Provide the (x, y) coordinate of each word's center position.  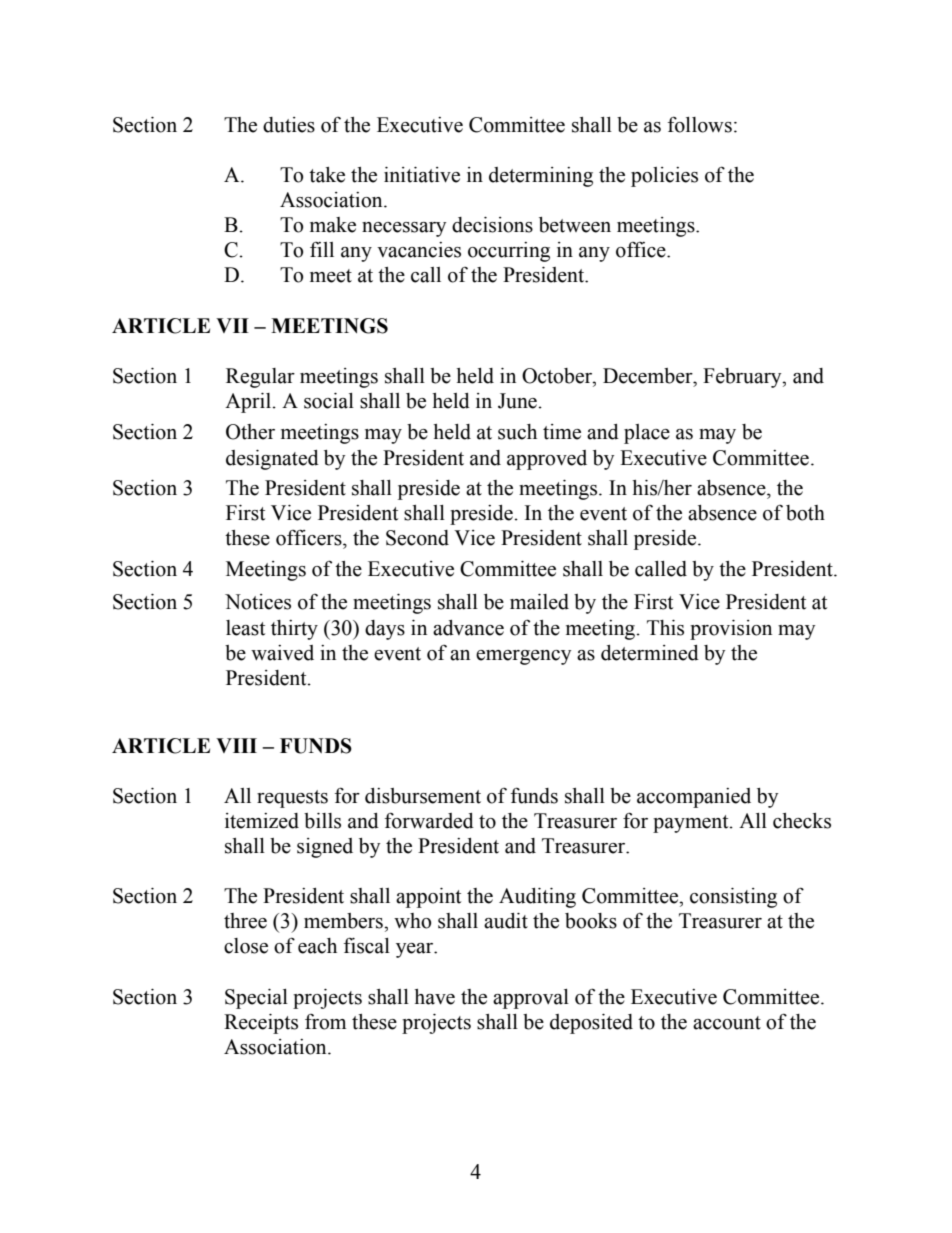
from (325, 1022)
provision (731, 630)
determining (541, 177)
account (727, 1023)
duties (289, 125)
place (647, 434)
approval (531, 999)
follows (700, 124)
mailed (539, 602)
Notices (258, 602)
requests (292, 799)
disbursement (423, 796)
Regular (260, 378)
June (518, 401)
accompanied (694, 798)
